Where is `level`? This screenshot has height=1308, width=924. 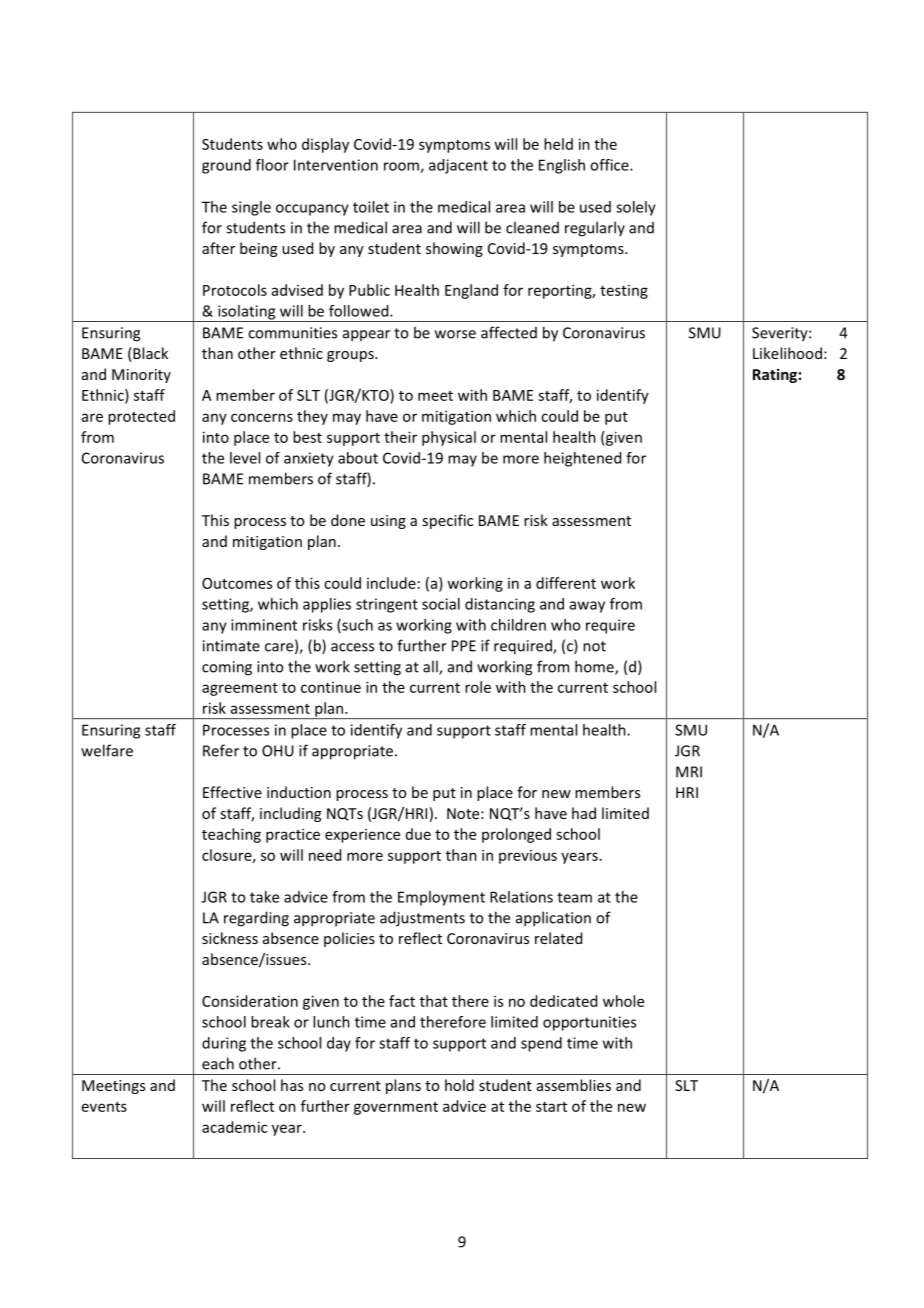 level is located at coordinates (245, 458).
